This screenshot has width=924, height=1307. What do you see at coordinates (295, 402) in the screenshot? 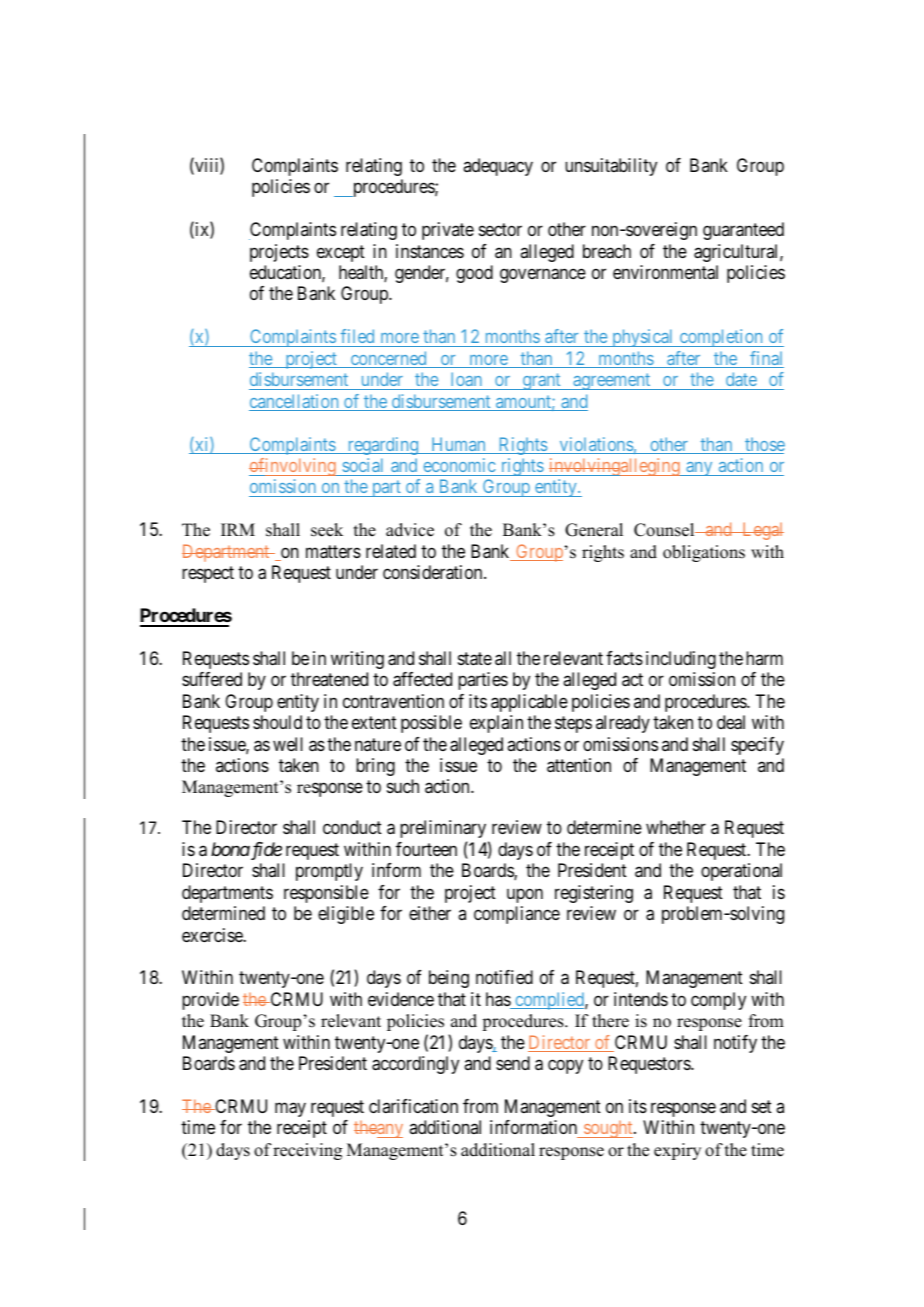
I see `cancellation` at bounding box center [295, 402].
